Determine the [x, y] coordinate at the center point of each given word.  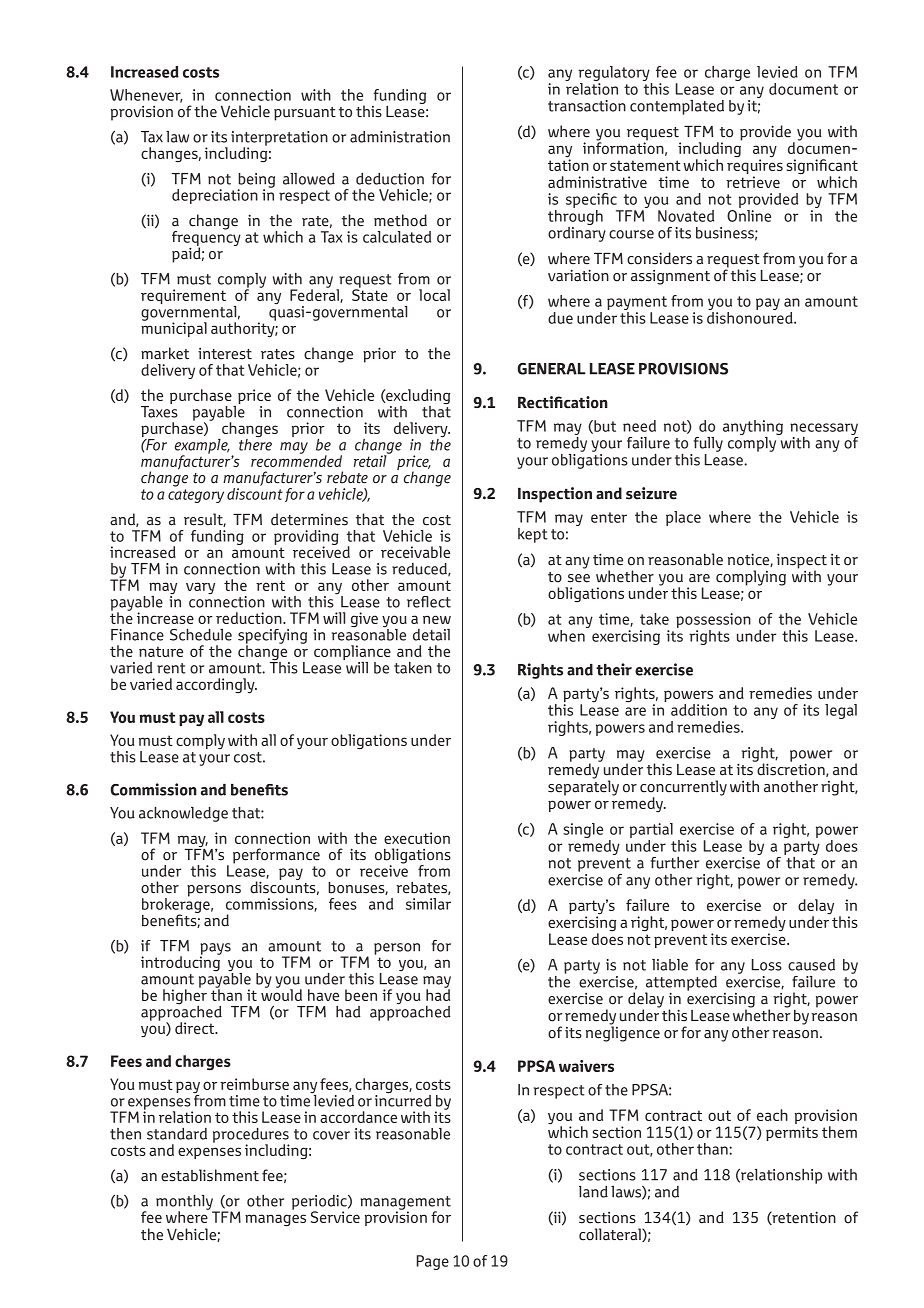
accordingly [216, 686]
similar [428, 904]
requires [755, 167]
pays [215, 950]
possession [713, 620]
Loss [767, 965]
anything [753, 427]
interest [225, 354]
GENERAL [552, 369]
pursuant [305, 114]
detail [431, 635]
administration [400, 137]
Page [433, 1262]
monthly [185, 1203]
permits [792, 1133]
